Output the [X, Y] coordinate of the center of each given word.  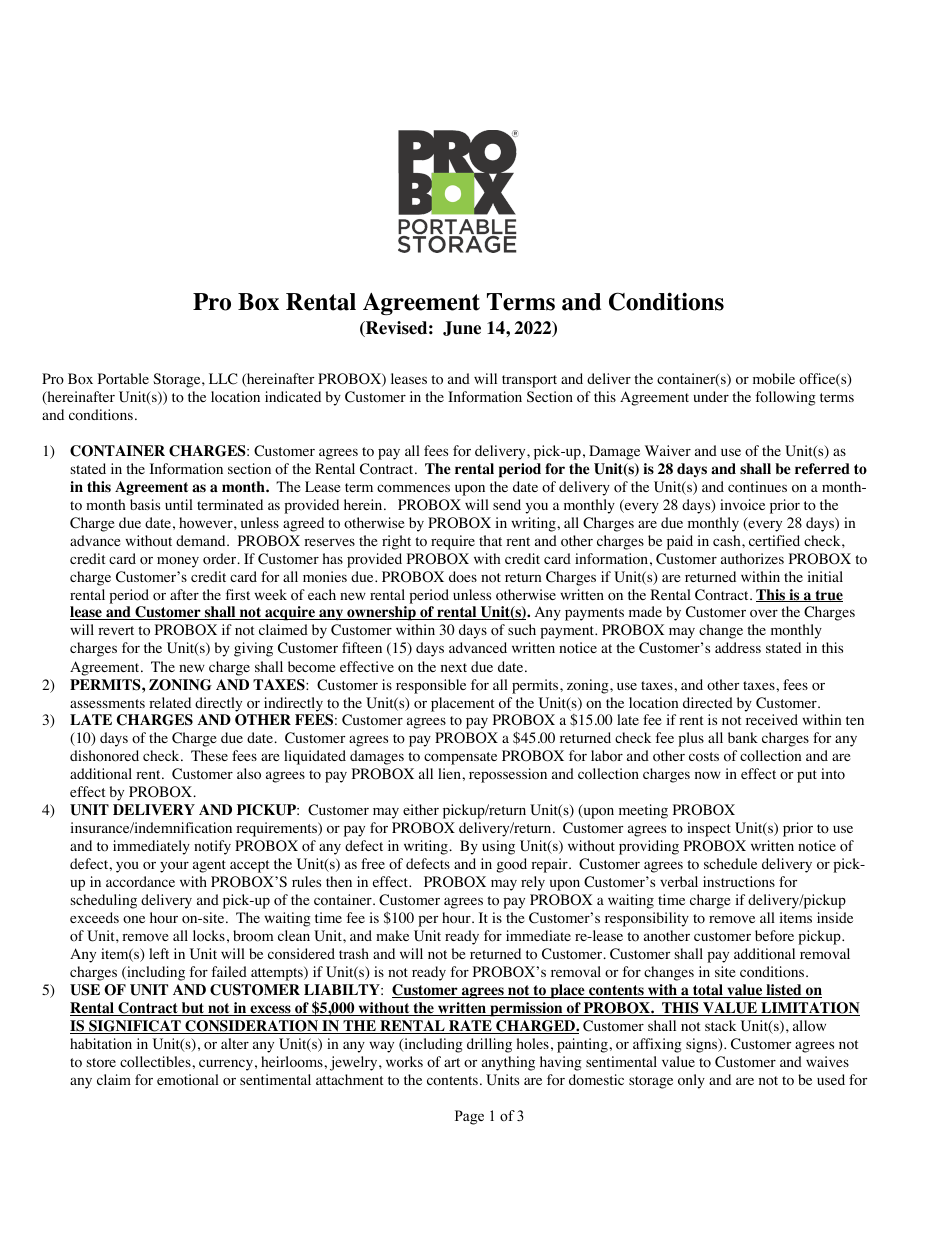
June [462, 328]
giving [253, 649]
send [507, 504]
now [708, 776]
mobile [774, 379]
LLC [223, 379]
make [392, 935]
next [454, 667]
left [159, 953]
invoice [742, 505]
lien [450, 773]
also [249, 774]
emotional [188, 1080]
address [738, 647]
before [774, 936]
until [179, 504]
